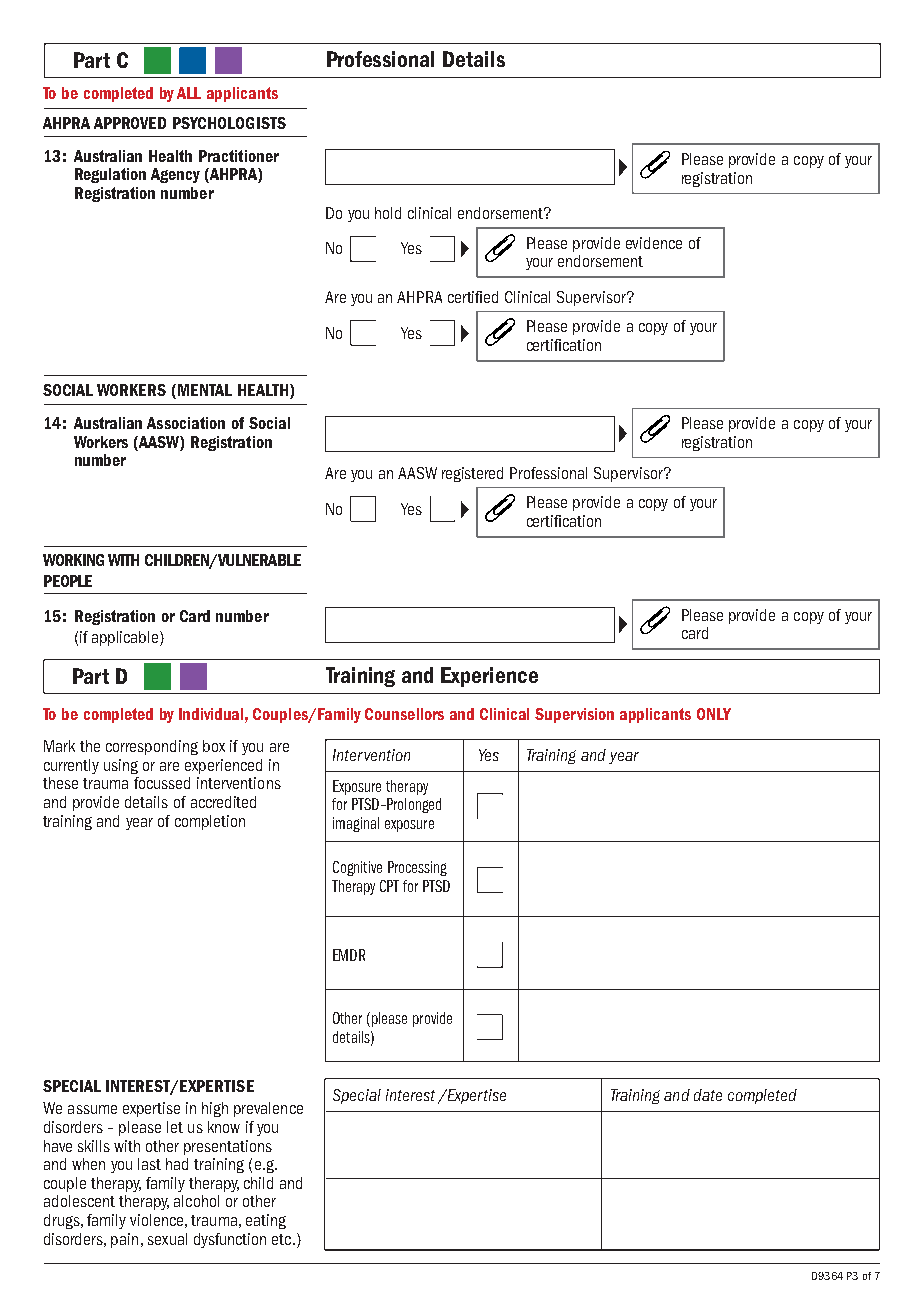 This screenshot has width=924, height=1308. Describe the element at coordinates (186, 423) in the screenshot. I see `Association` at that location.
